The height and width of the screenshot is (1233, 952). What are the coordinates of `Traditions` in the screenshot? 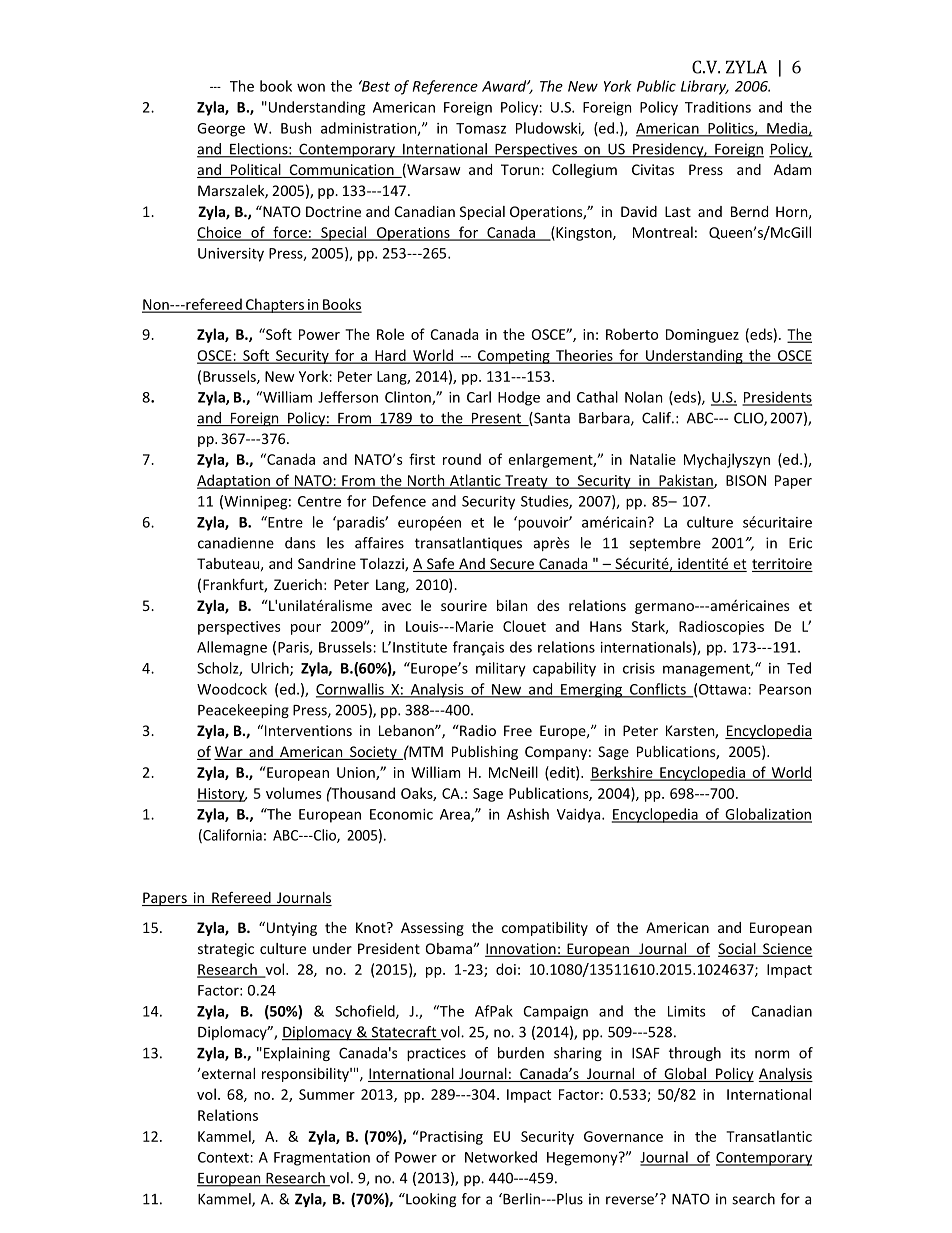 It's located at (718, 107).
